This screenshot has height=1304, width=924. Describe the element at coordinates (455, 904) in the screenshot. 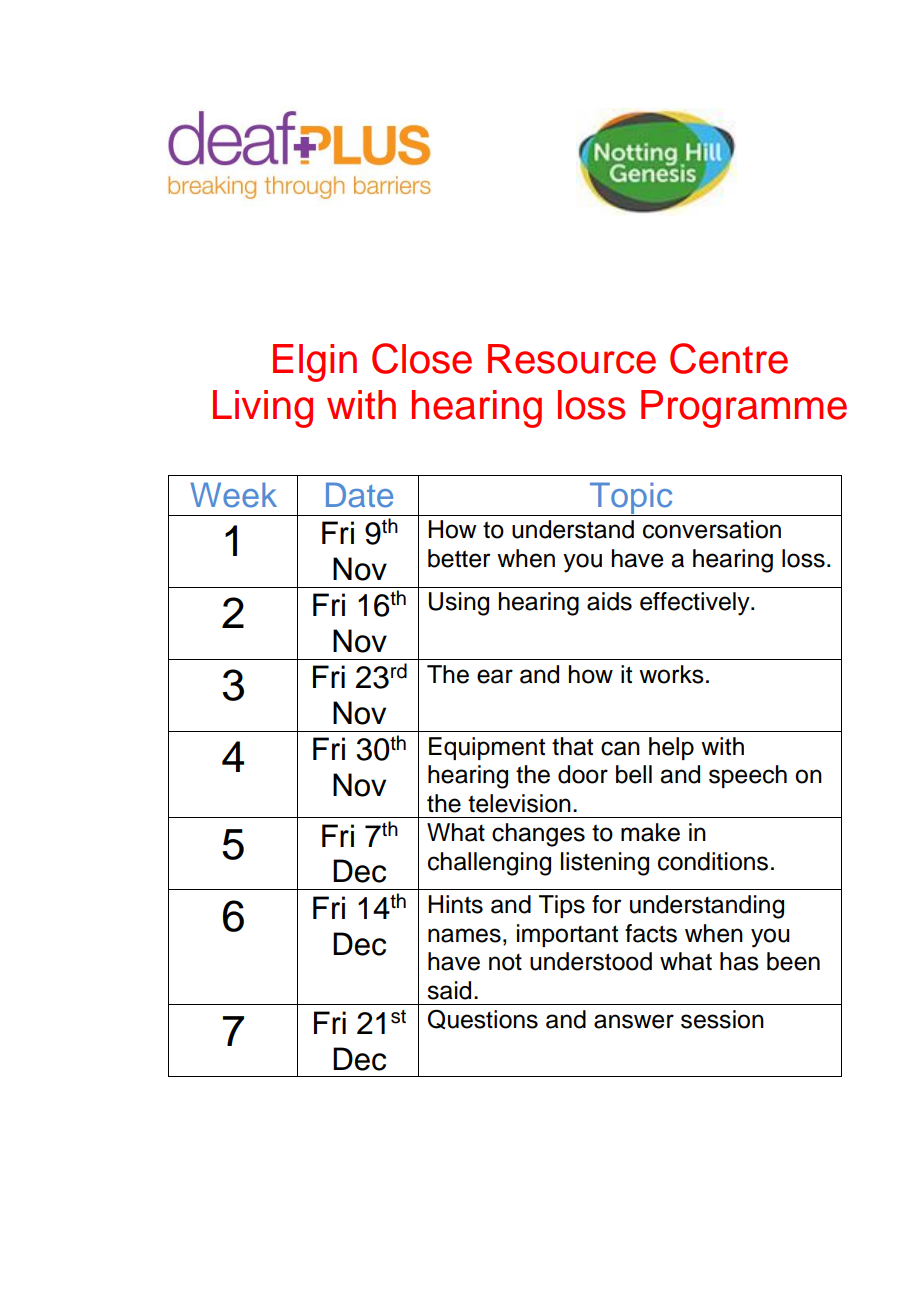

I see `Hints` at that location.
